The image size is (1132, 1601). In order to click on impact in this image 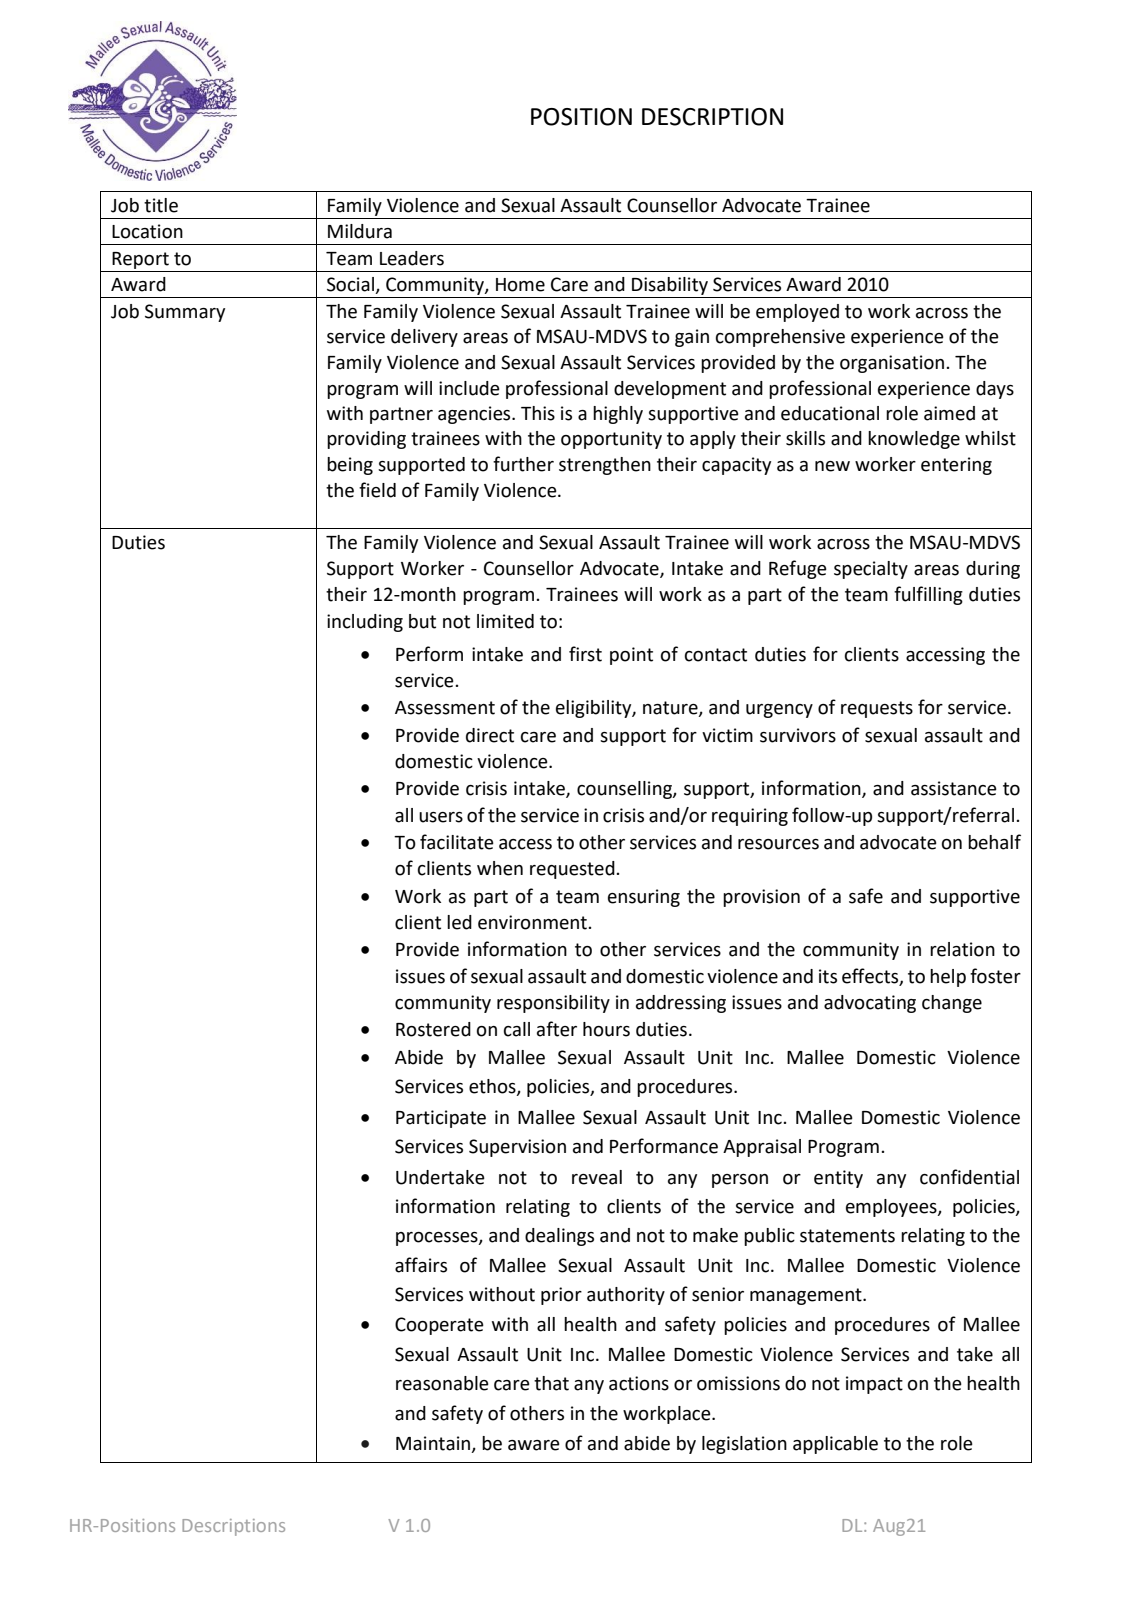, I will do `click(874, 1385)`.
